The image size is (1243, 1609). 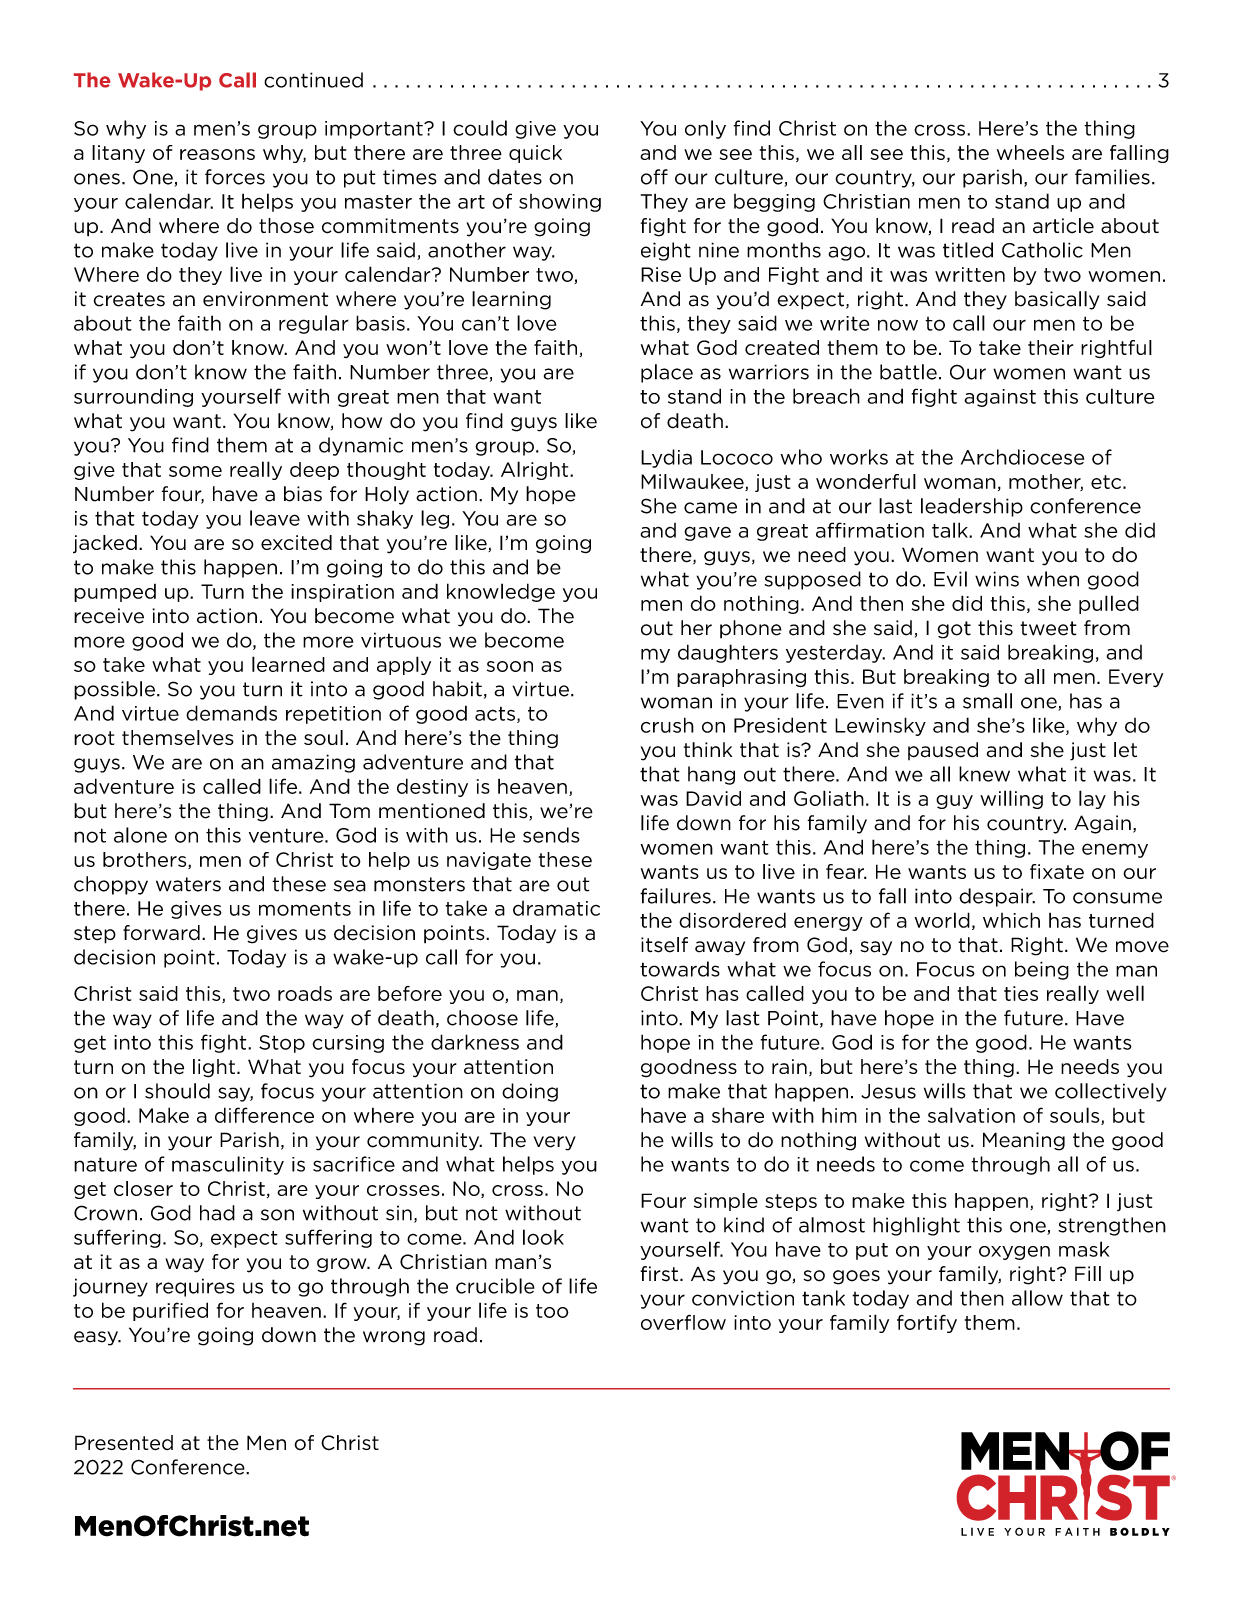 What do you see at coordinates (217, 154) in the image?
I see `reasons` at bounding box center [217, 154].
